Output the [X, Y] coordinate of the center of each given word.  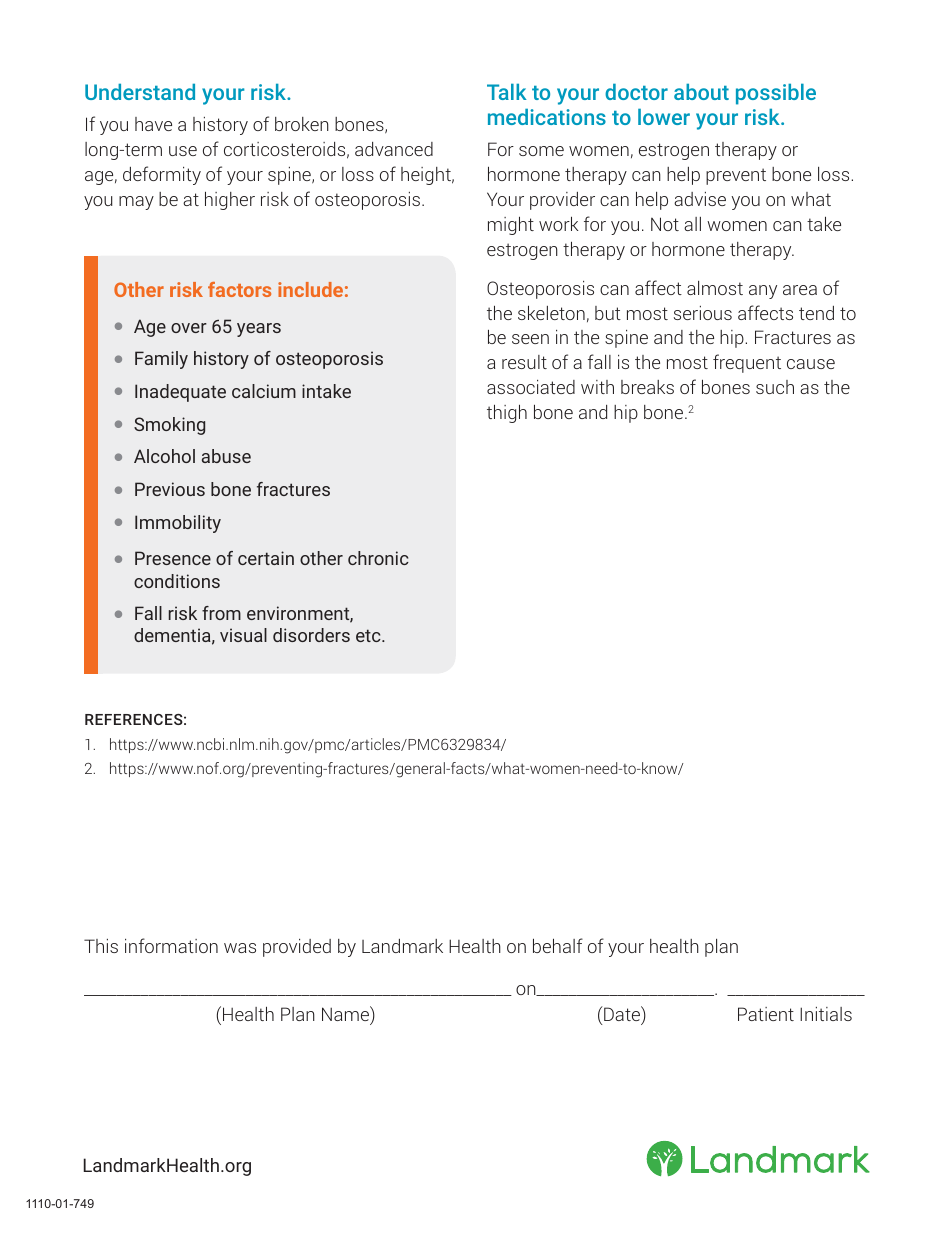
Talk [507, 91]
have [153, 124]
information [171, 945]
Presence [173, 558]
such [775, 387]
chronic [378, 558]
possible [776, 94]
